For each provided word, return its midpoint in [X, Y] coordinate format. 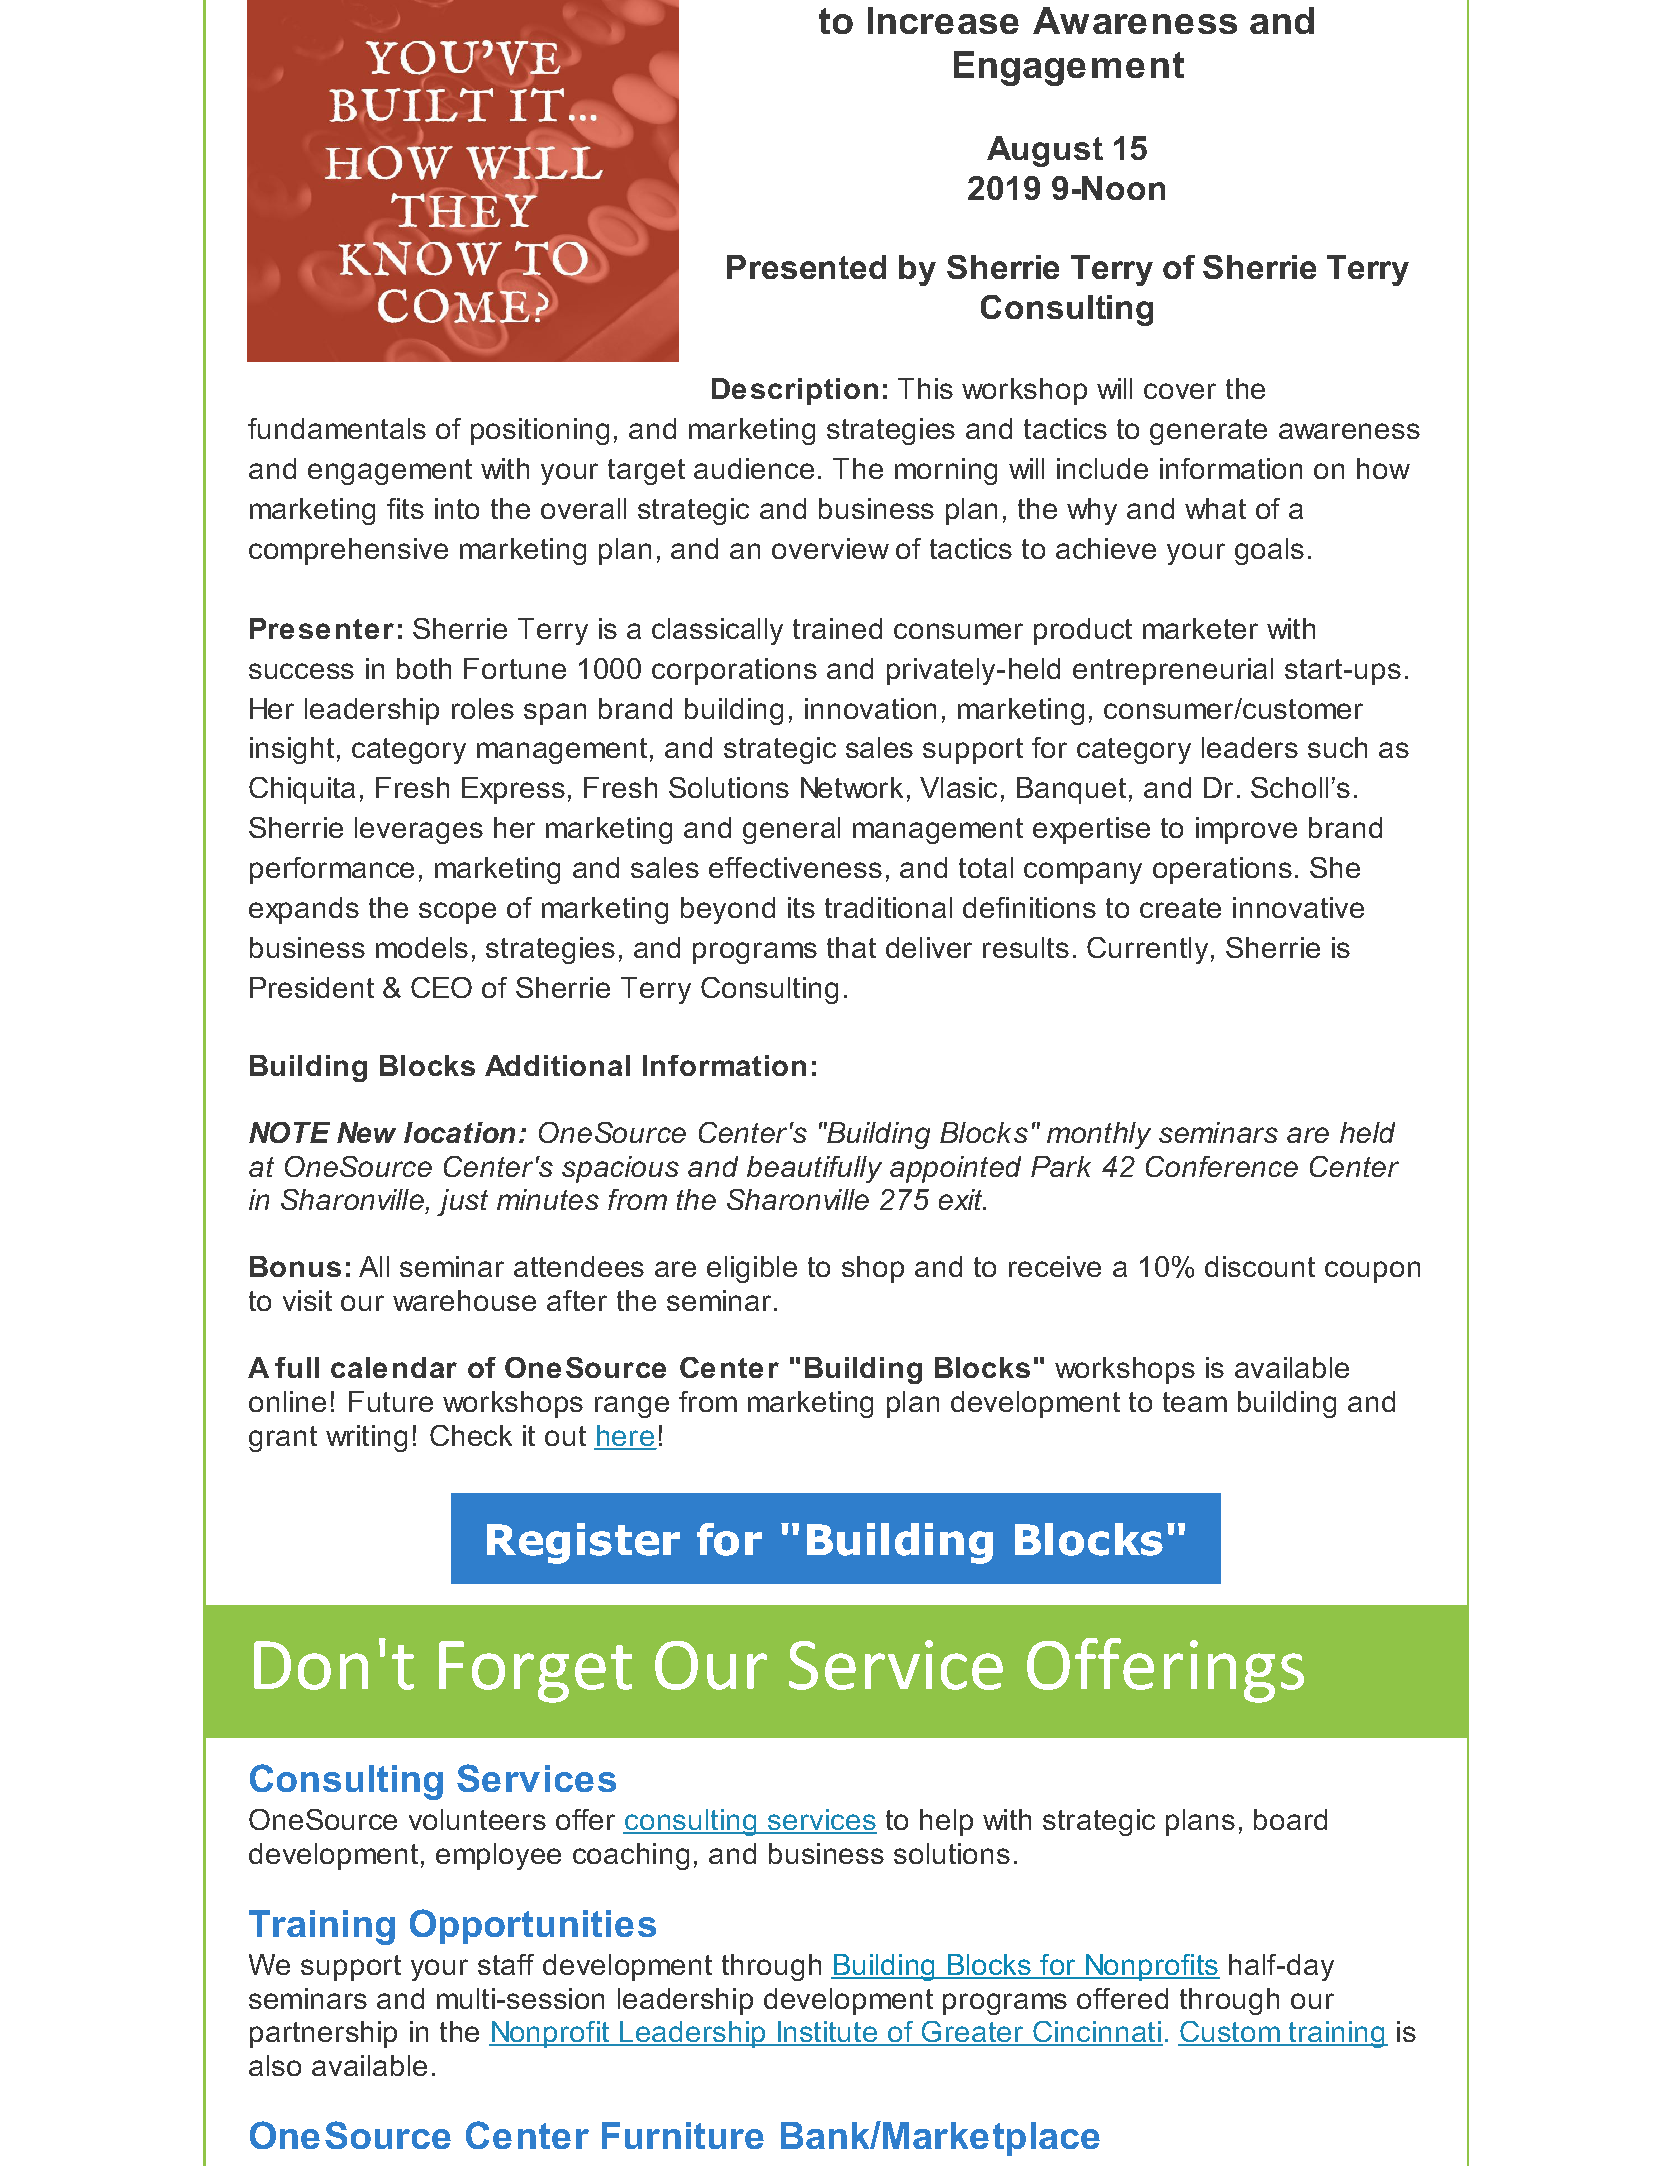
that [851, 947]
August [1045, 151]
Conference [1222, 1166]
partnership [323, 2034]
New [366, 1132]
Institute [827, 2033]
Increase [943, 20]
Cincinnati [1097, 2033]
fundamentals [337, 428]
